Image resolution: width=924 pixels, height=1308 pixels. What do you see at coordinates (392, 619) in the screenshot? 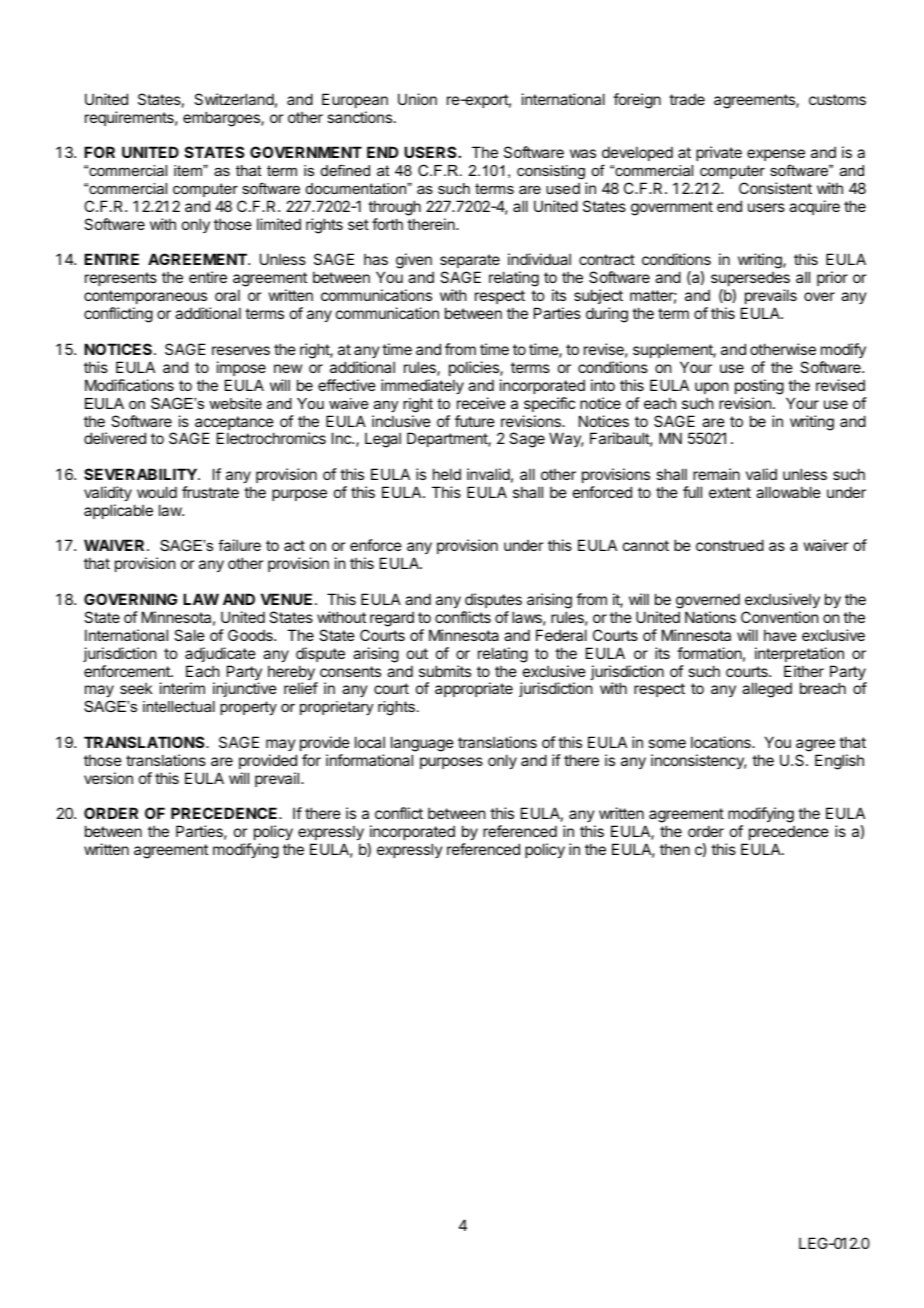
I see `regard` at bounding box center [392, 619].
